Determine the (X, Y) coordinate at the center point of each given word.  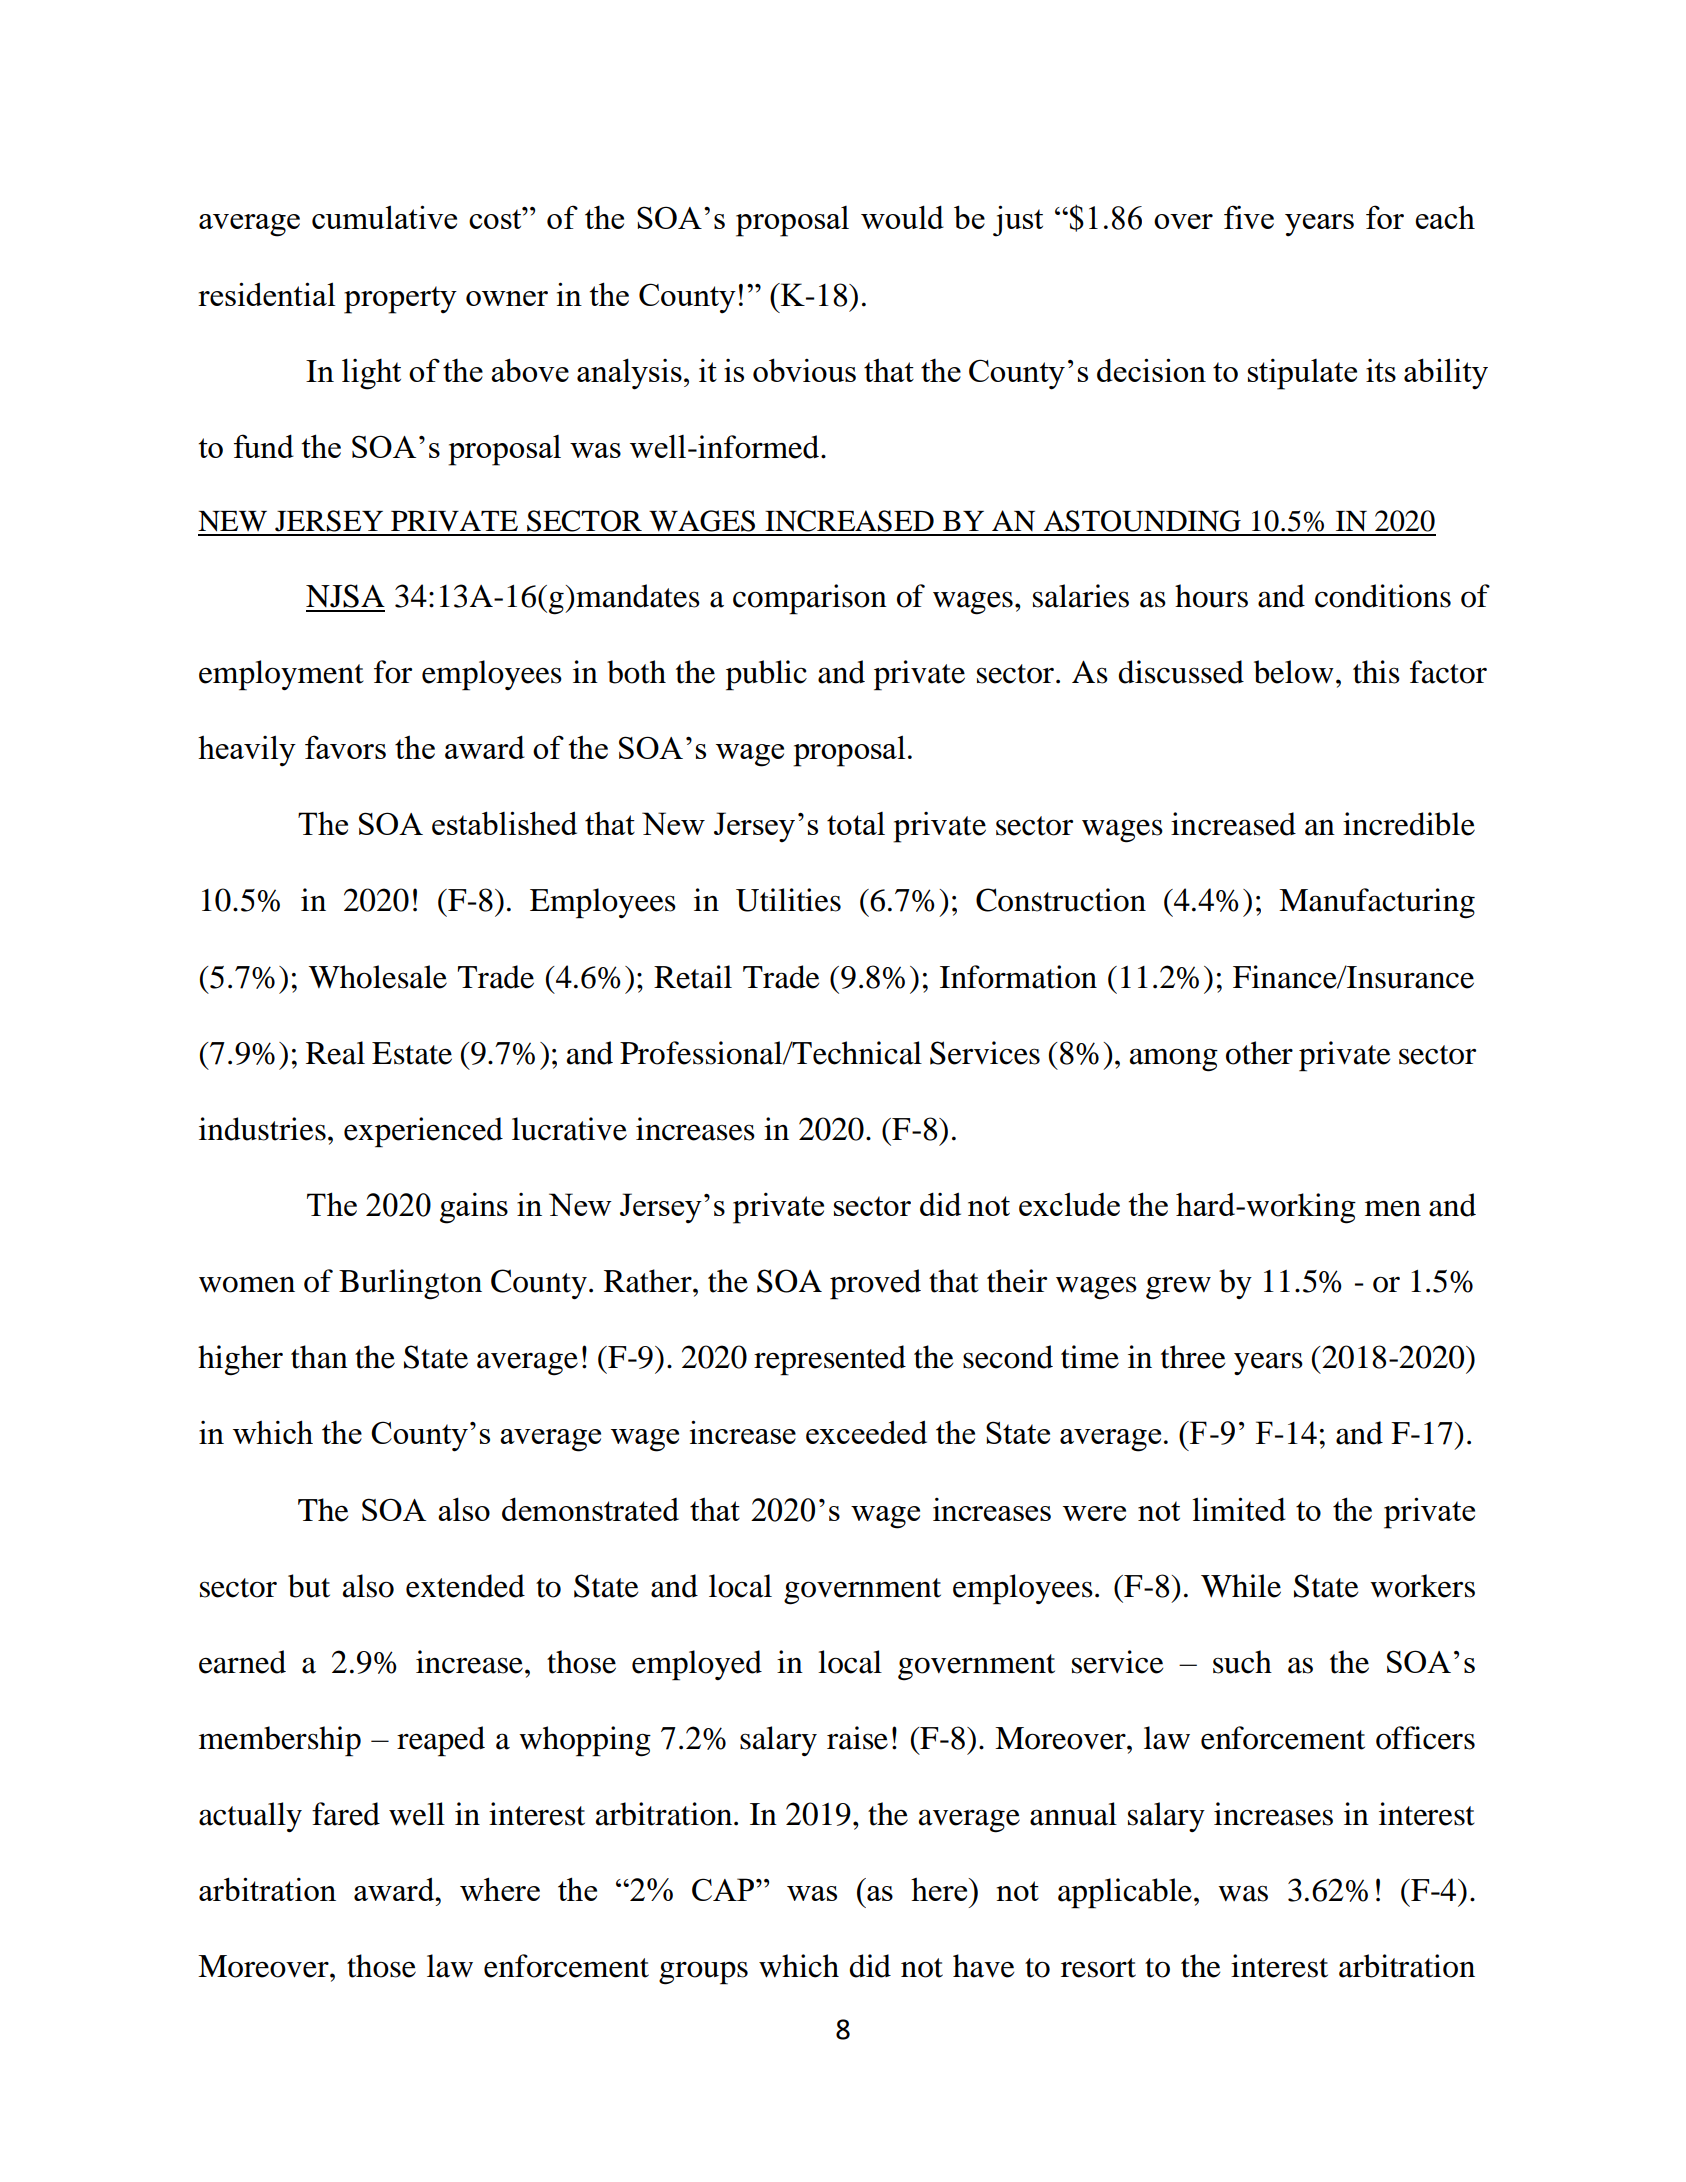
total (856, 823)
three (1193, 1357)
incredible (1409, 824)
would (902, 217)
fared (346, 1814)
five (1249, 217)
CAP (724, 1889)
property (400, 300)
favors (345, 747)
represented (830, 1360)
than (319, 1357)
